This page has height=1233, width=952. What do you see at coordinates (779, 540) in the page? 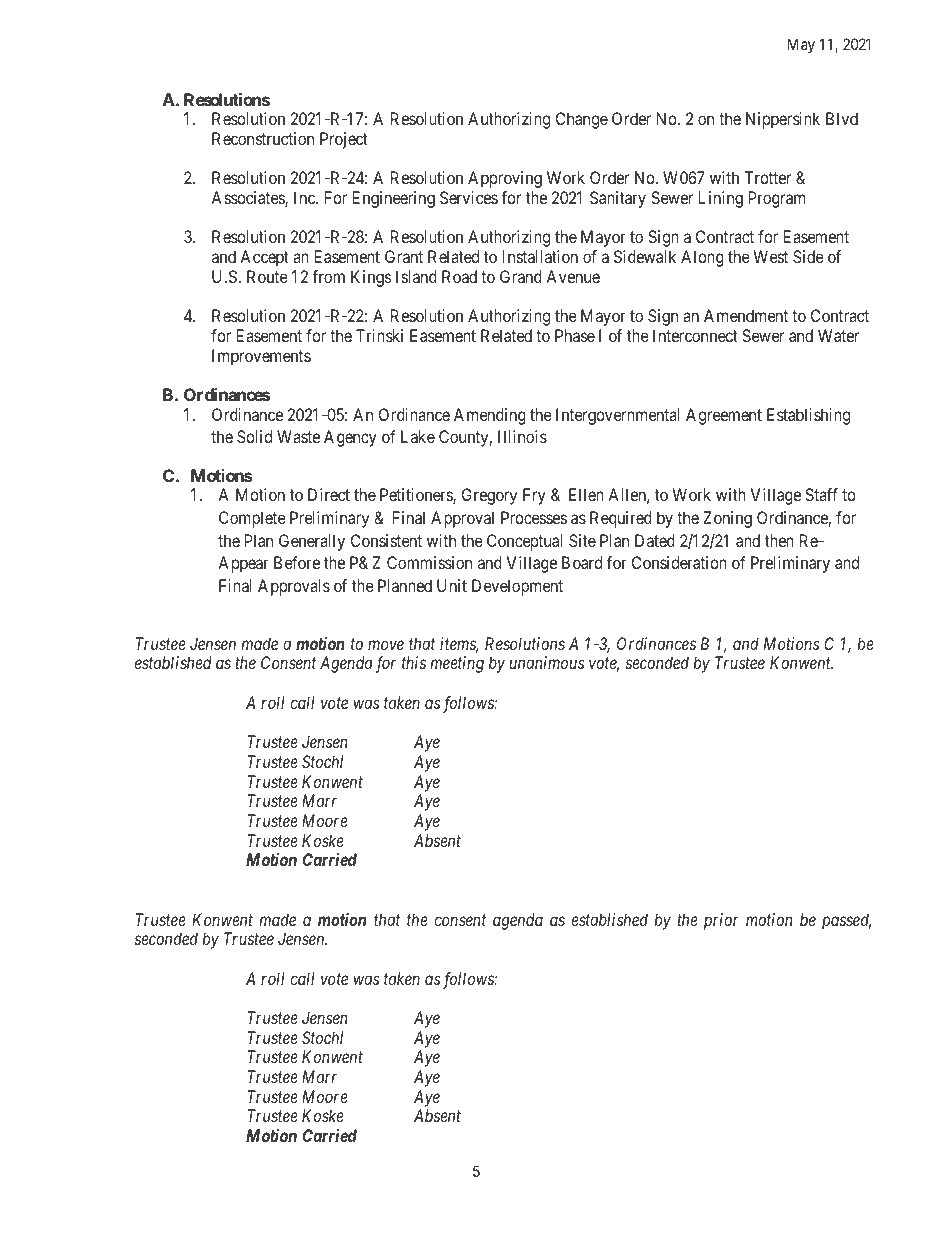
I see `then` at bounding box center [779, 540].
